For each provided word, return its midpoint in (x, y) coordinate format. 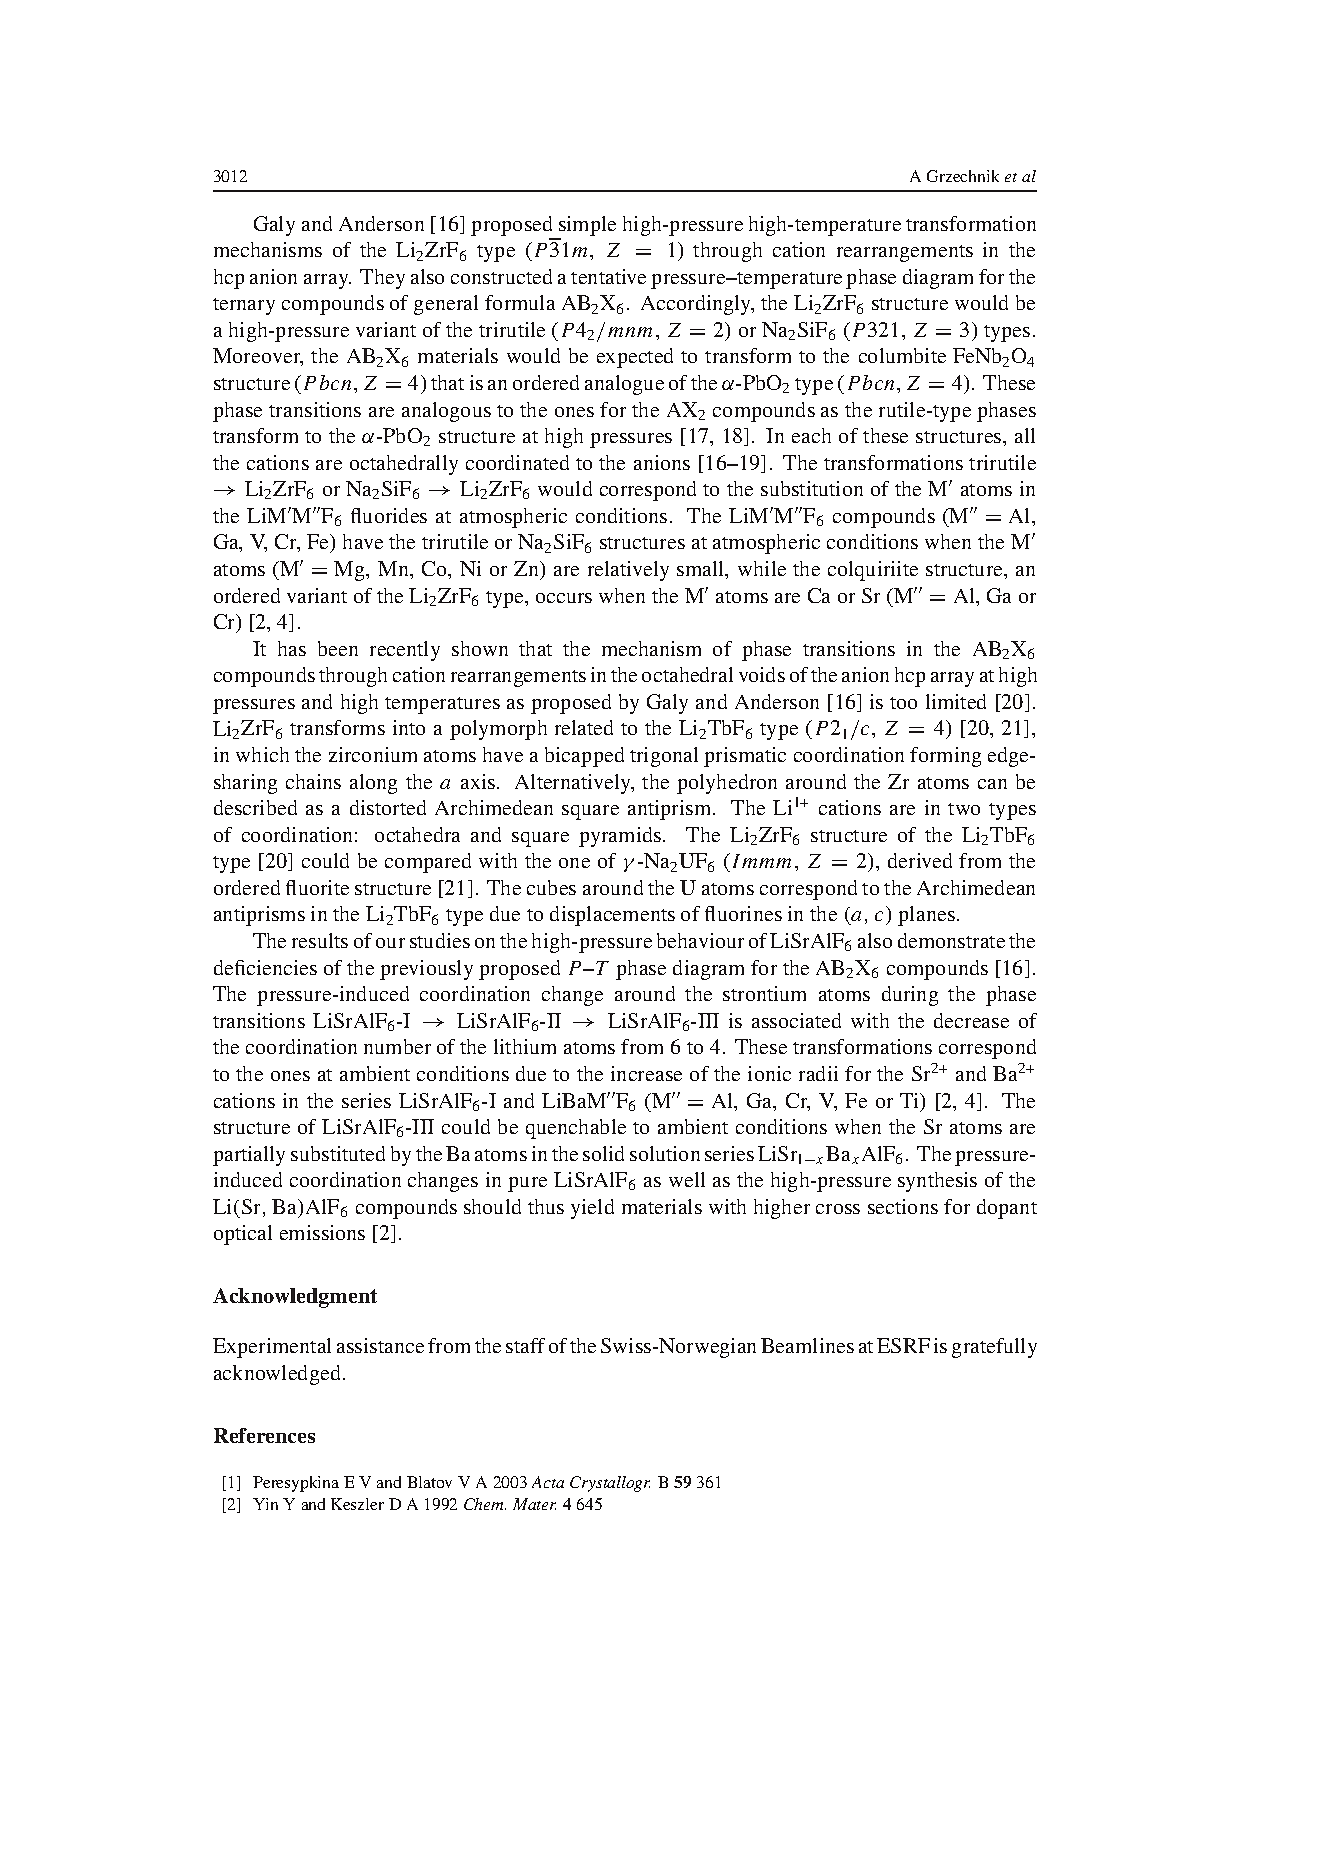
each (811, 435)
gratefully (994, 1348)
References (264, 1435)
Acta (548, 1482)
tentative (608, 276)
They (382, 279)
